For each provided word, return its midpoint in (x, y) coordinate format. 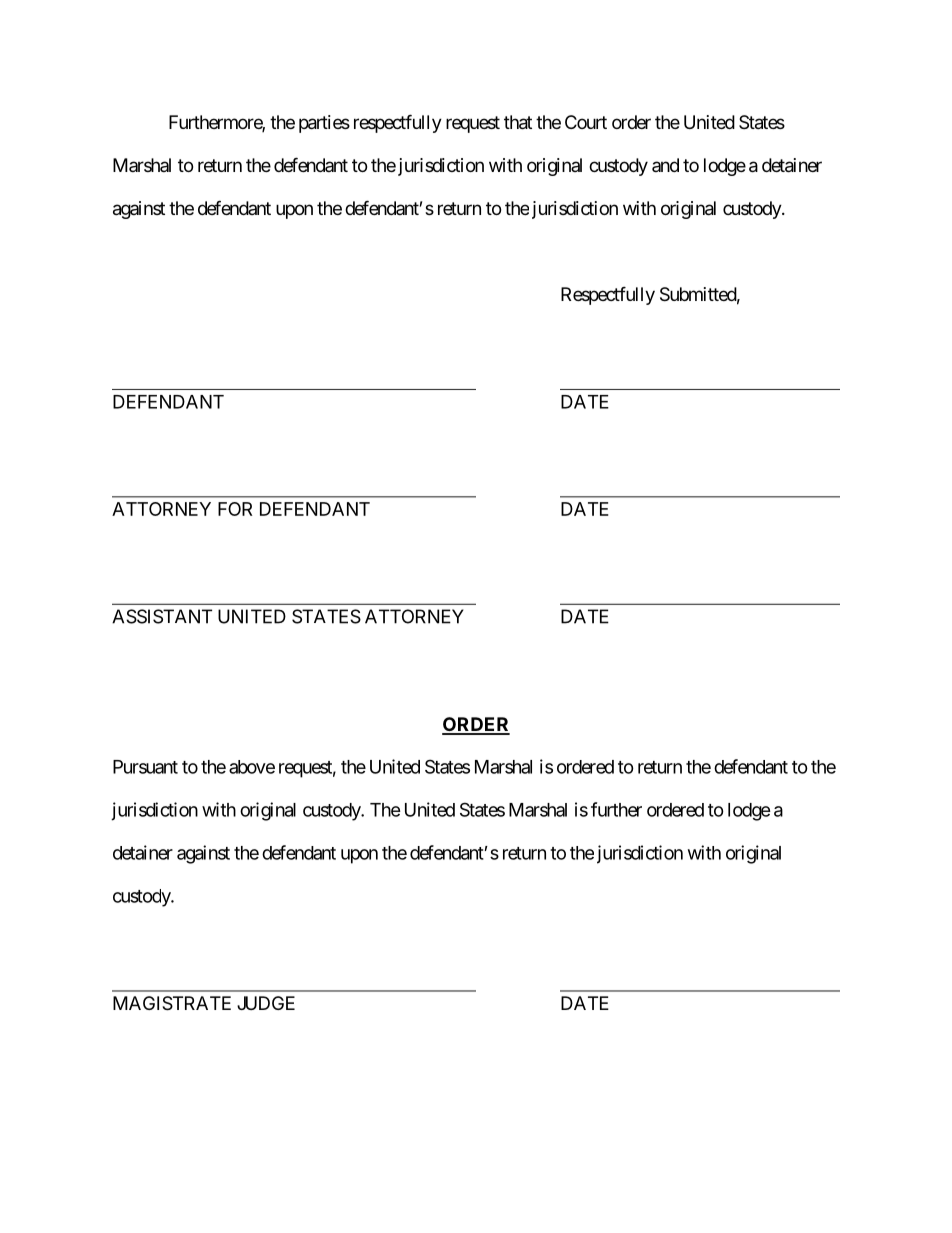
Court (586, 122)
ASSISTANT (162, 616)
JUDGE (266, 1003)
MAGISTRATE (172, 1003)
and (665, 165)
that (518, 122)
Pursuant (145, 767)
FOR (235, 509)
